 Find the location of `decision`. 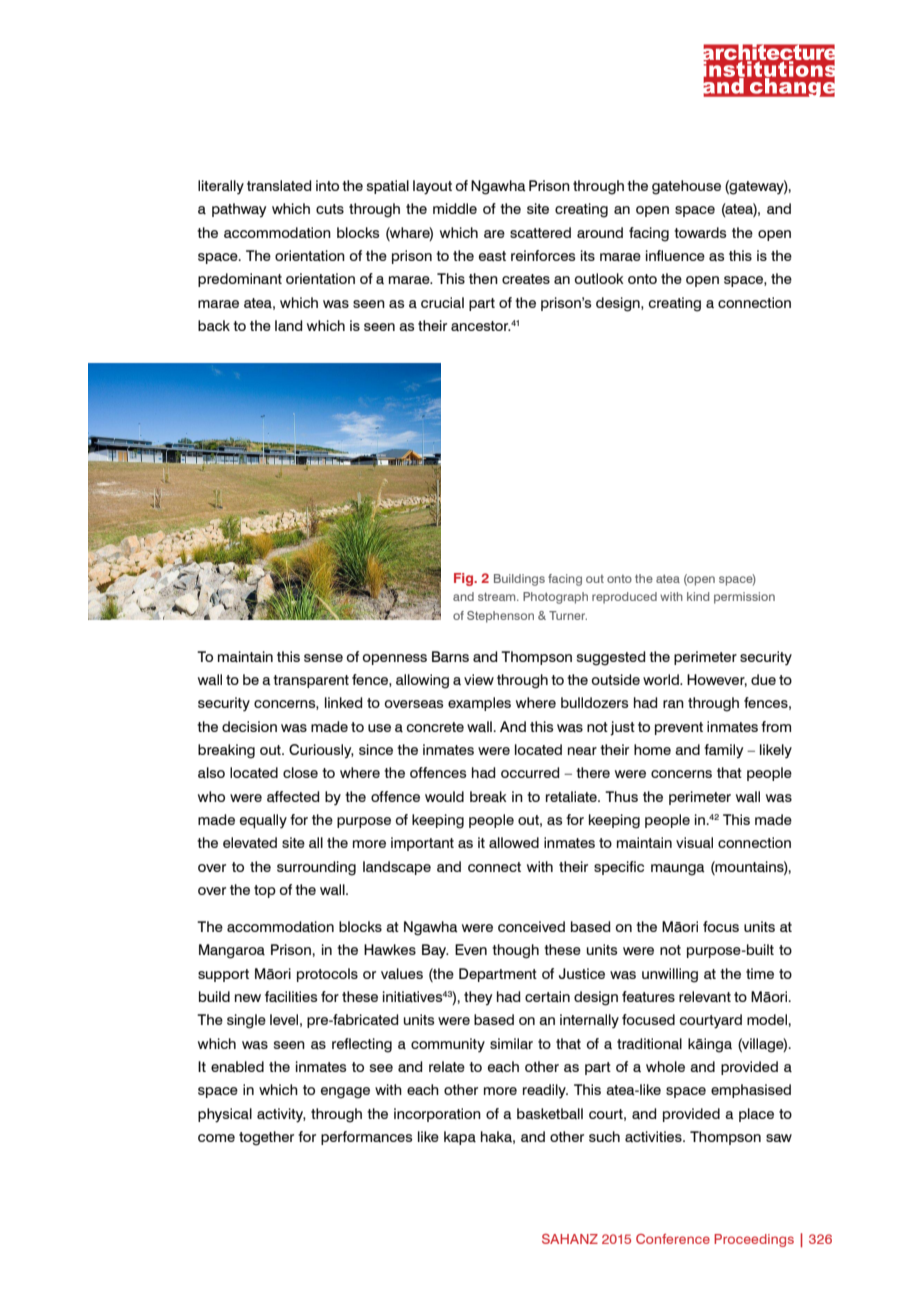

decision is located at coordinates (249, 726).
